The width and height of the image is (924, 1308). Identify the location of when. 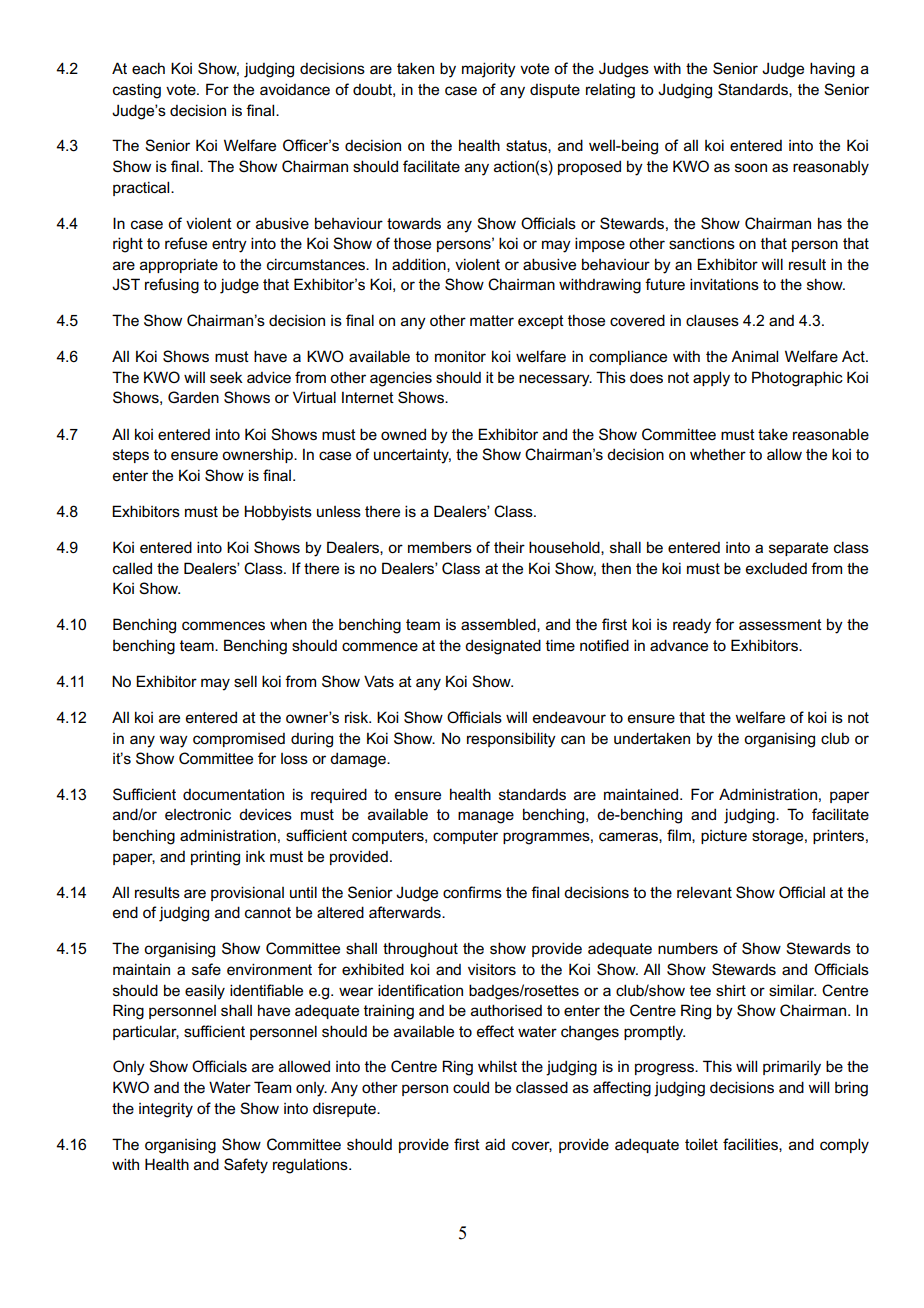
(288, 625).
